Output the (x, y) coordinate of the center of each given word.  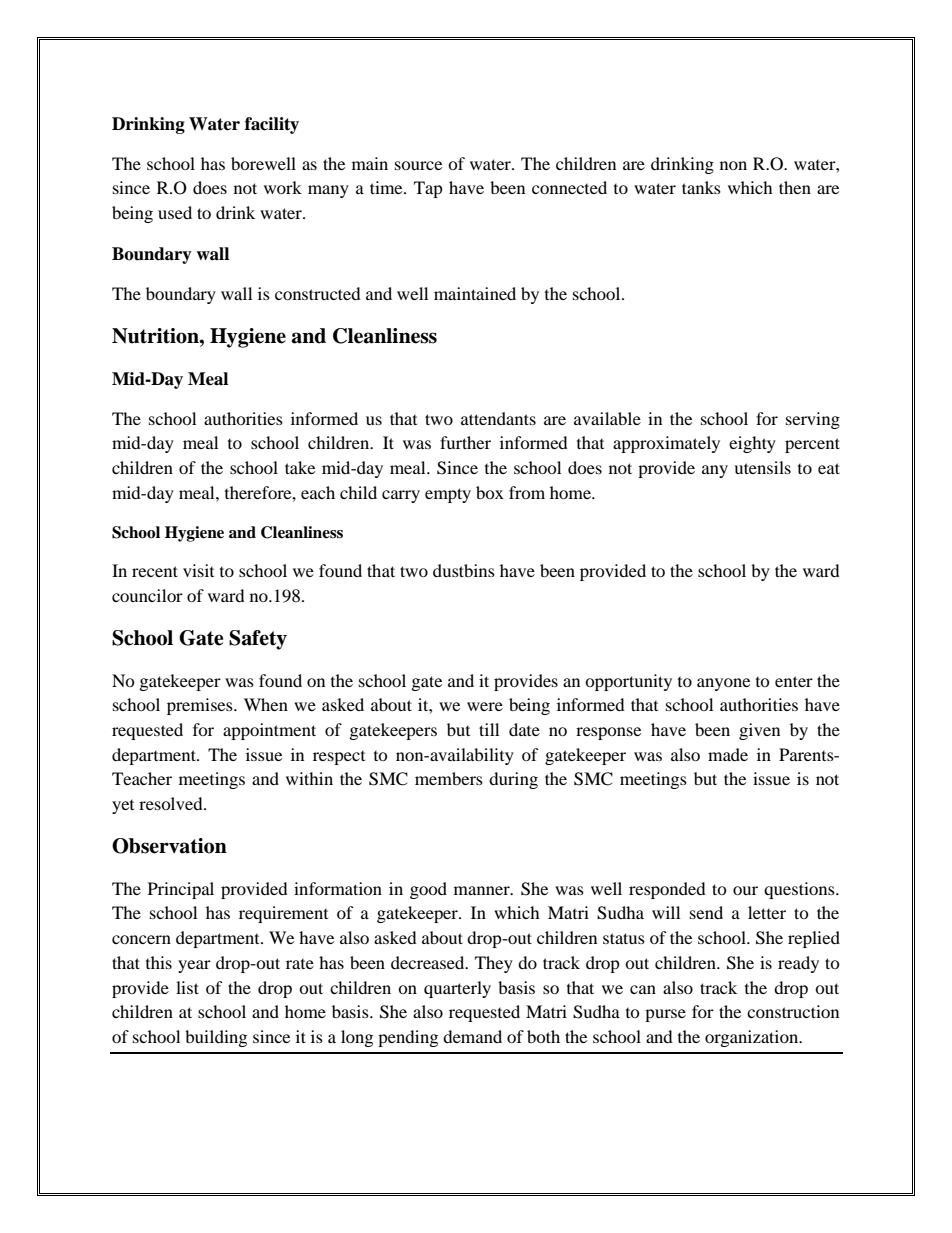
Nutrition (156, 336)
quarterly (457, 989)
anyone (723, 684)
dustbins (464, 570)
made (728, 754)
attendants (498, 418)
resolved (172, 803)
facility (272, 125)
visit (198, 570)
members (449, 778)
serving (813, 420)
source (418, 165)
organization (753, 1038)
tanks (701, 187)
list (187, 987)
